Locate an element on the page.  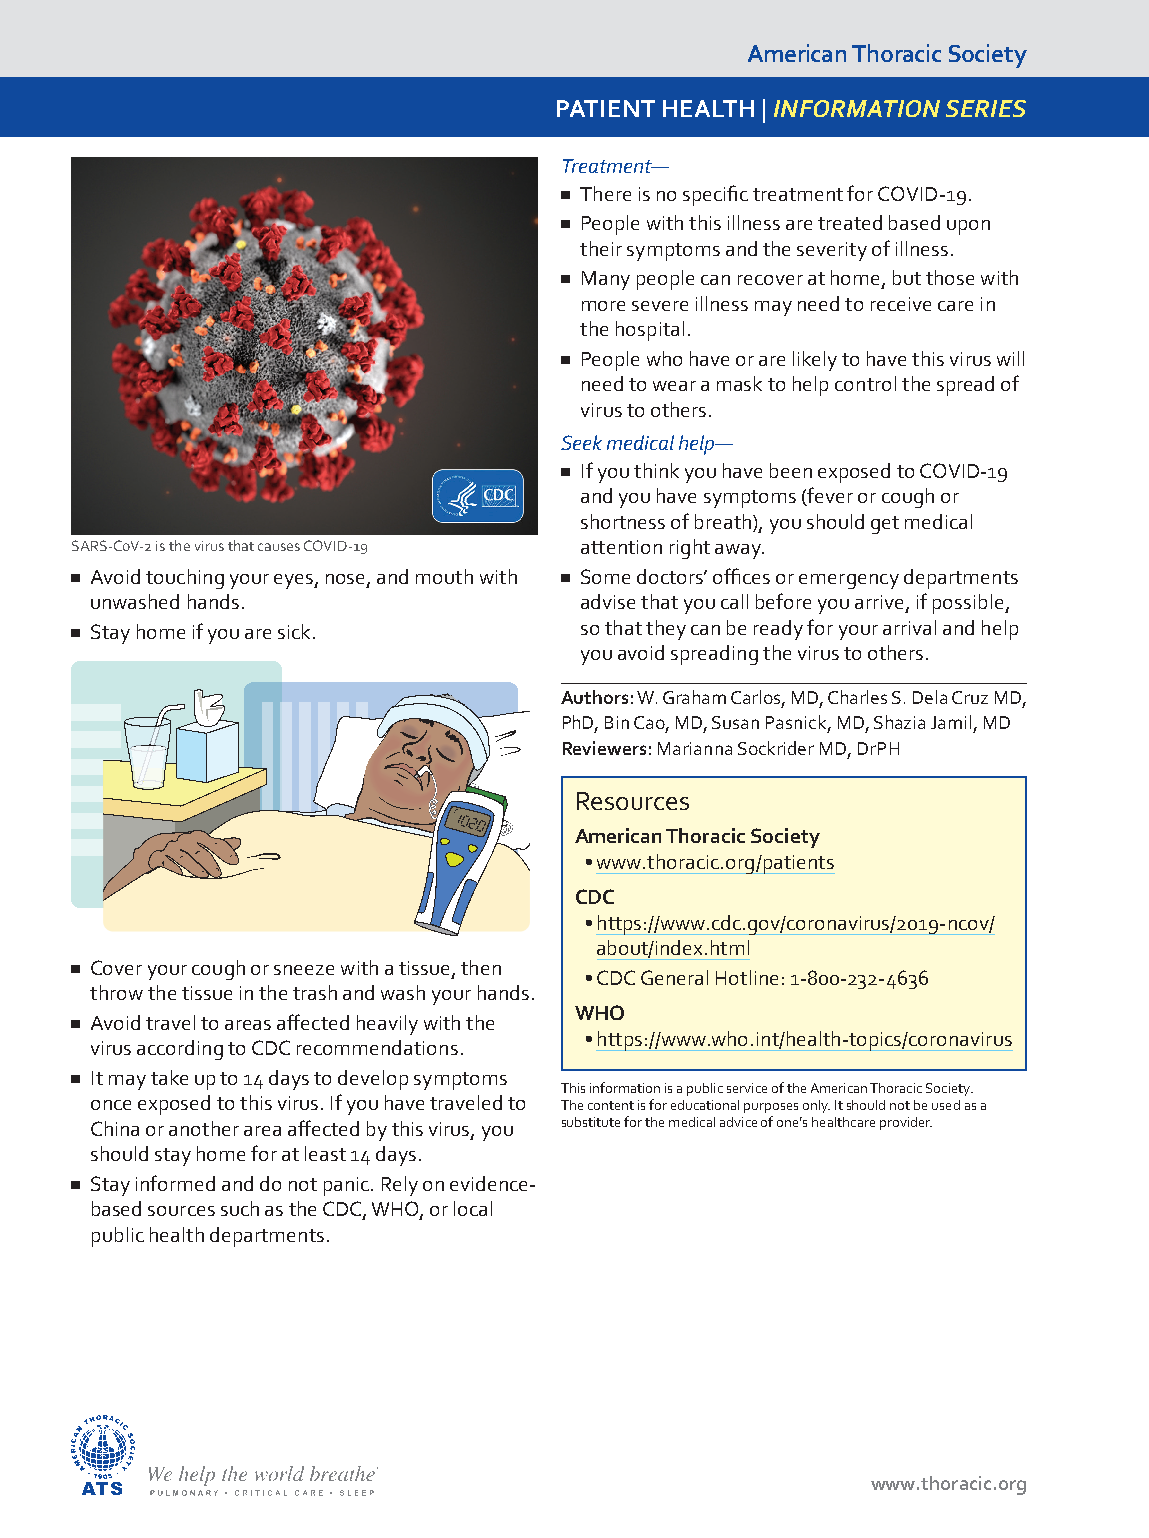
Jamil is located at coordinates (951, 722).
